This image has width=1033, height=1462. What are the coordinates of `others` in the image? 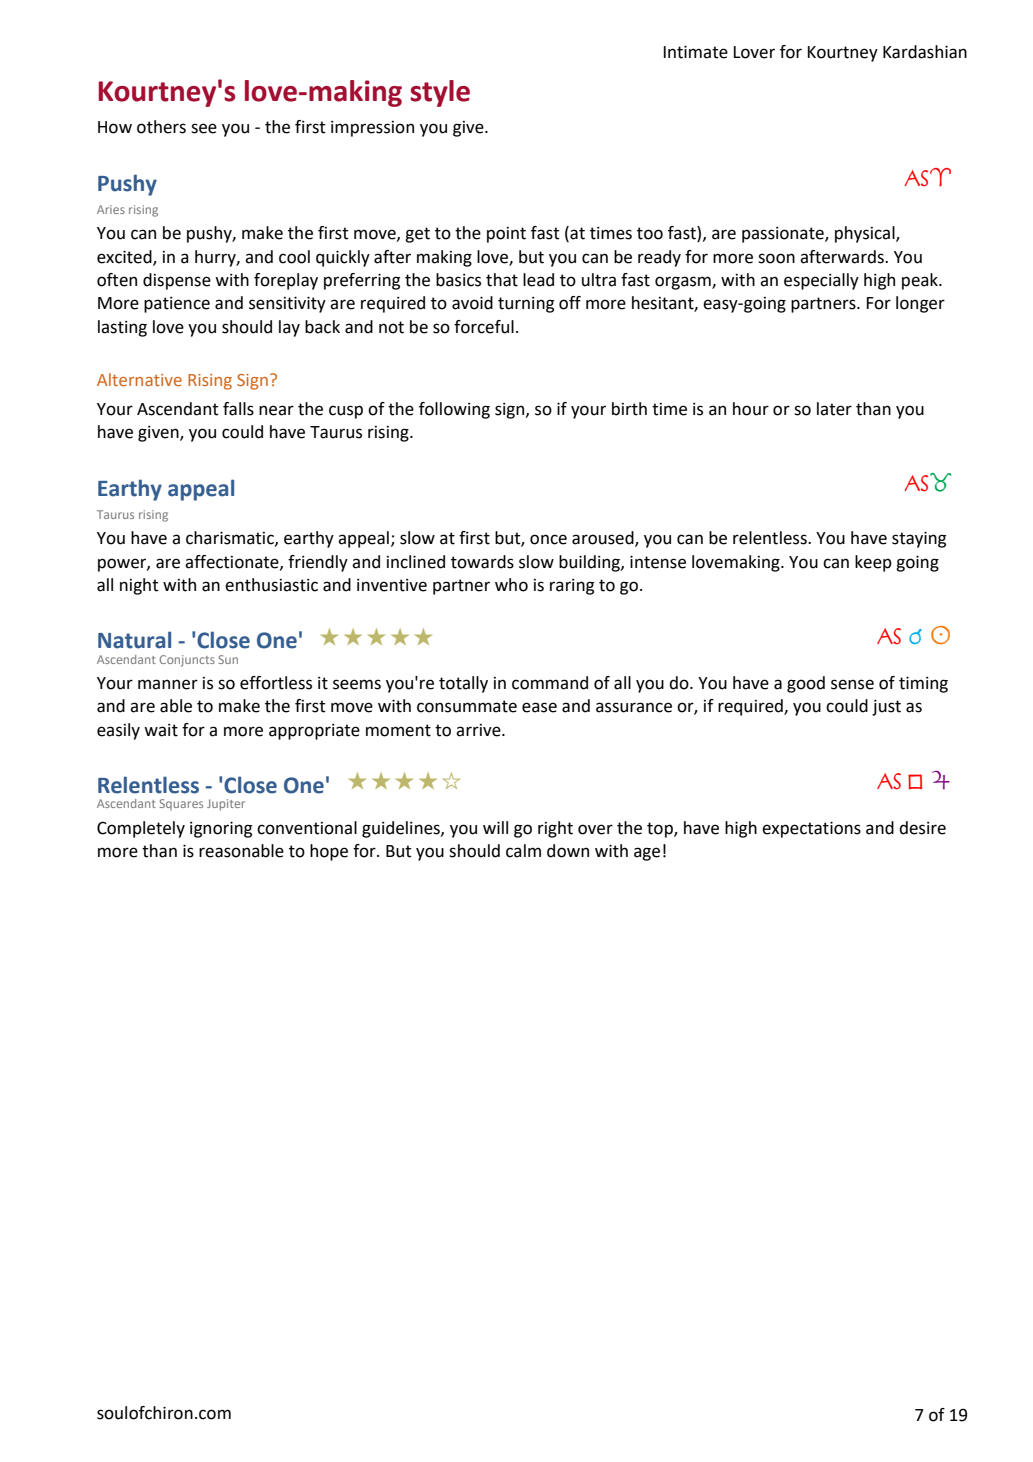 It's located at (161, 127).
